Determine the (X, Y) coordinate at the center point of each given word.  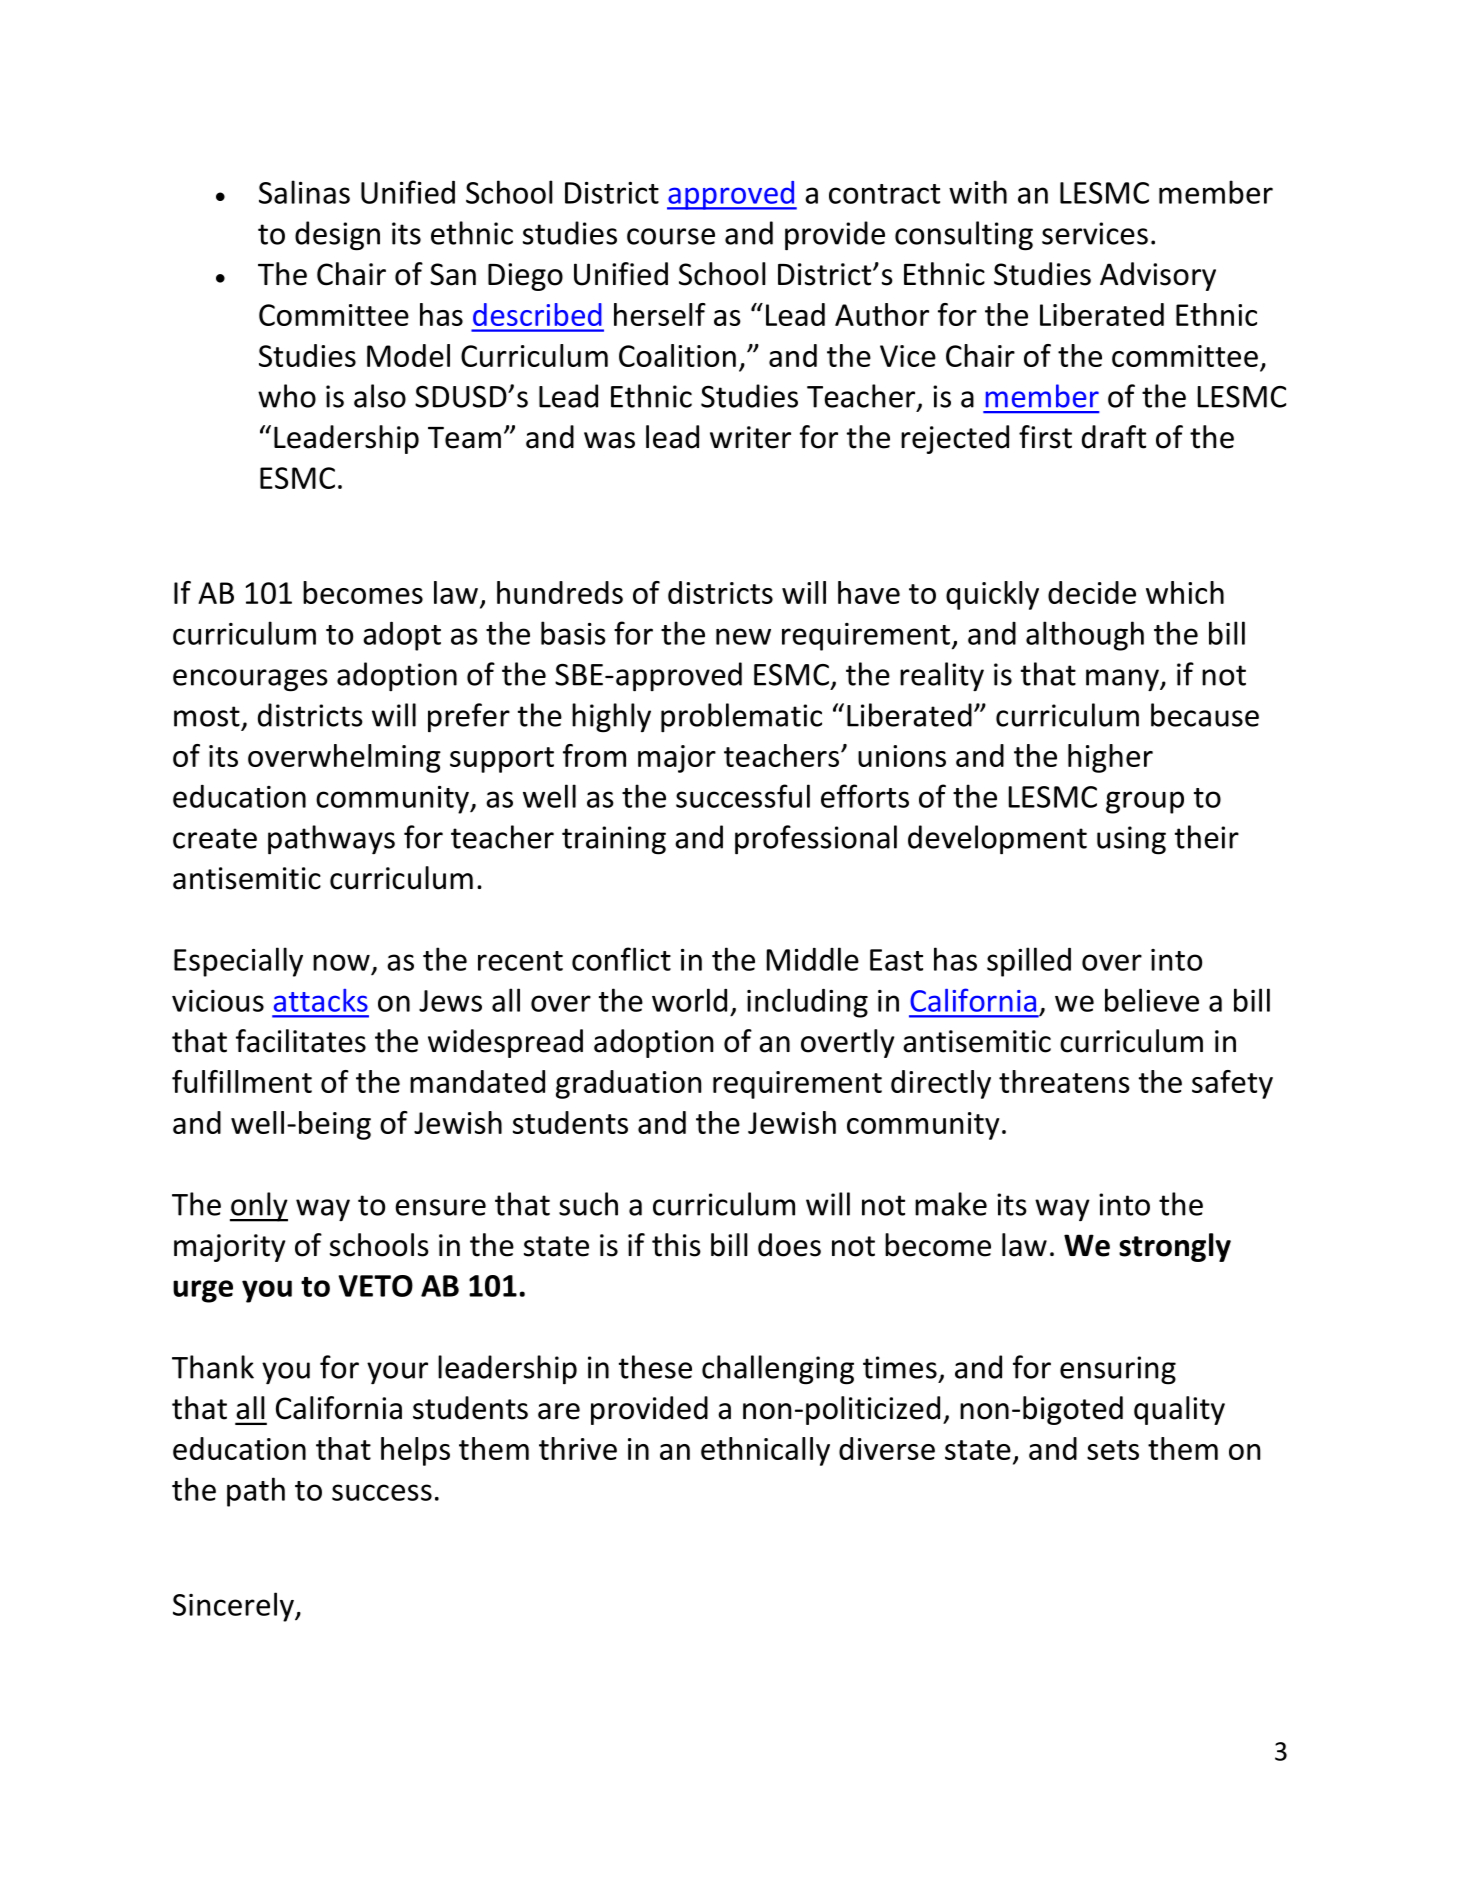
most (207, 716)
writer (750, 437)
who (287, 396)
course (671, 236)
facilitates (301, 1041)
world (689, 1000)
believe (1152, 1000)
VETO (375, 1286)
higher (1110, 758)
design (337, 236)
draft (1114, 437)
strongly (1175, 1247)
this (676, 1245)
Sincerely (234, 1607)
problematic (741, 717)
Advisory (1158, 276)
